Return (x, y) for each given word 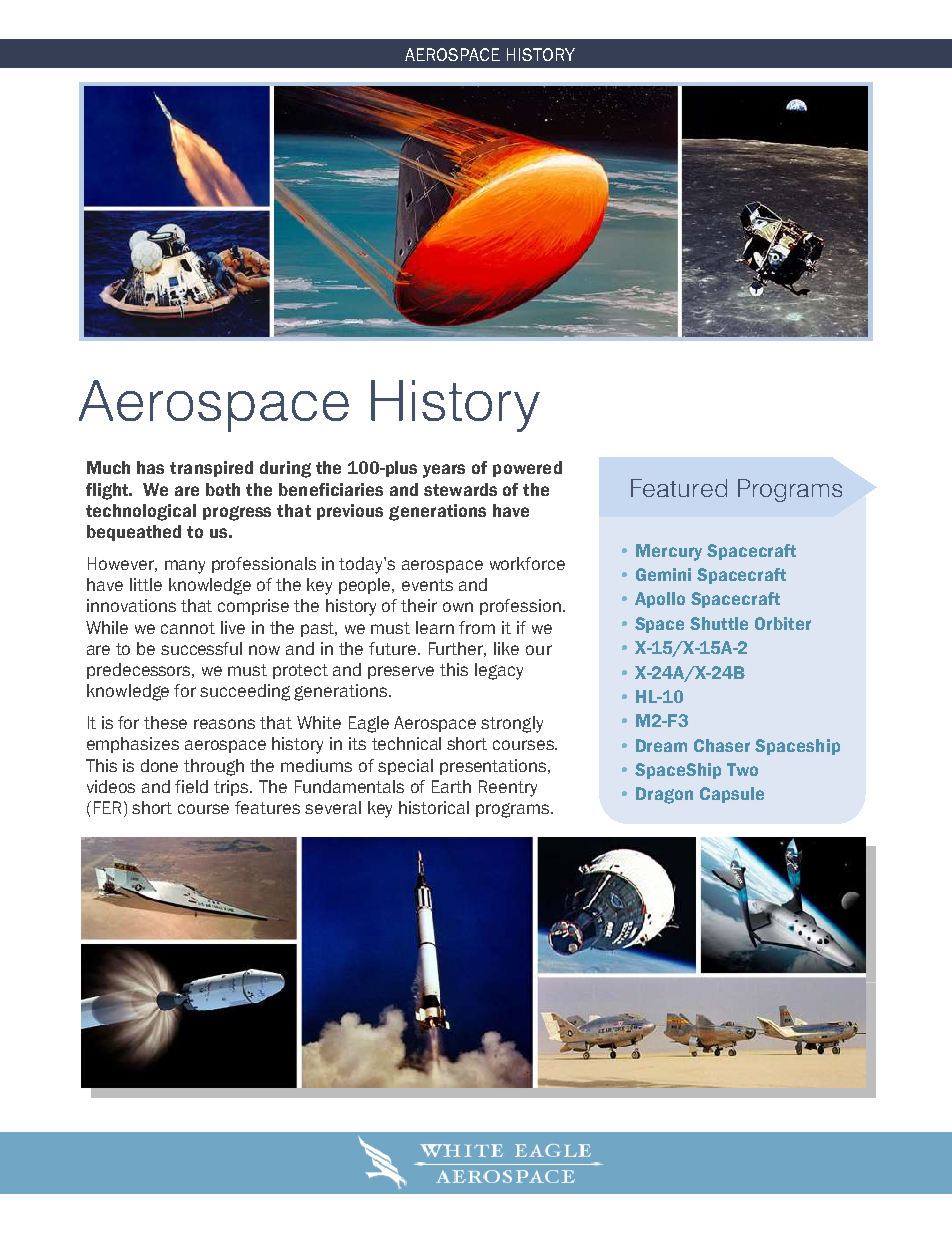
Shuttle (719, 623)
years (444, 471)
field (191, 786)
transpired (211, 469)
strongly (512, 724)
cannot (188, 628)
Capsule (732, 795)
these (165, 722)
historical (434, 807)
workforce (527, 563)
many (185, 567)
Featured (679, 488)
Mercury (669, 552)
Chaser (722, 745)
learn (435, 627)
